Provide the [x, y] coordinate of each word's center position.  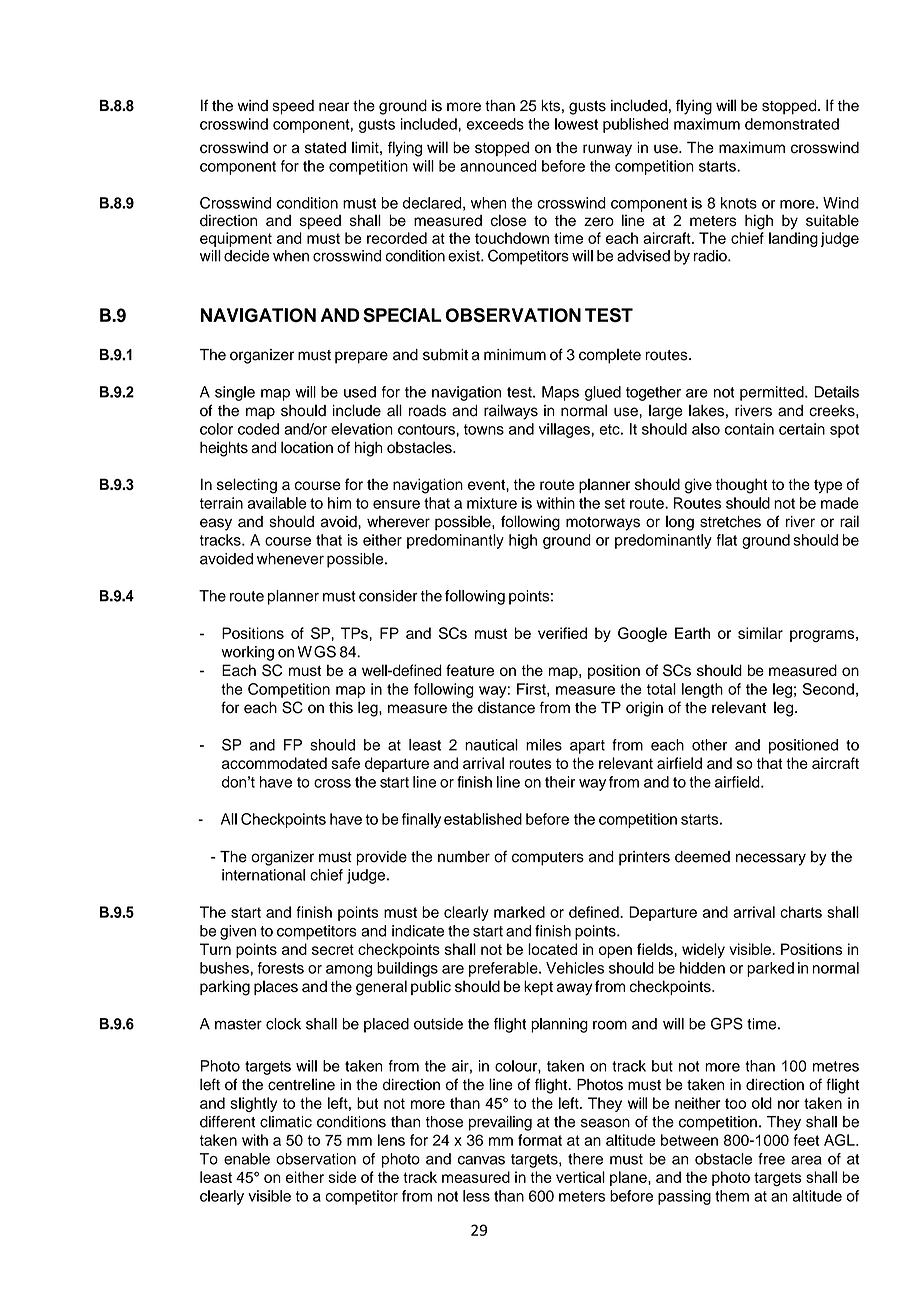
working [247, 653]
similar [760, 633]
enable [247, 1159]
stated [325, 148]
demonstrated [792, 124]
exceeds [495, 124]
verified [562, 633]
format [540, 1140]
